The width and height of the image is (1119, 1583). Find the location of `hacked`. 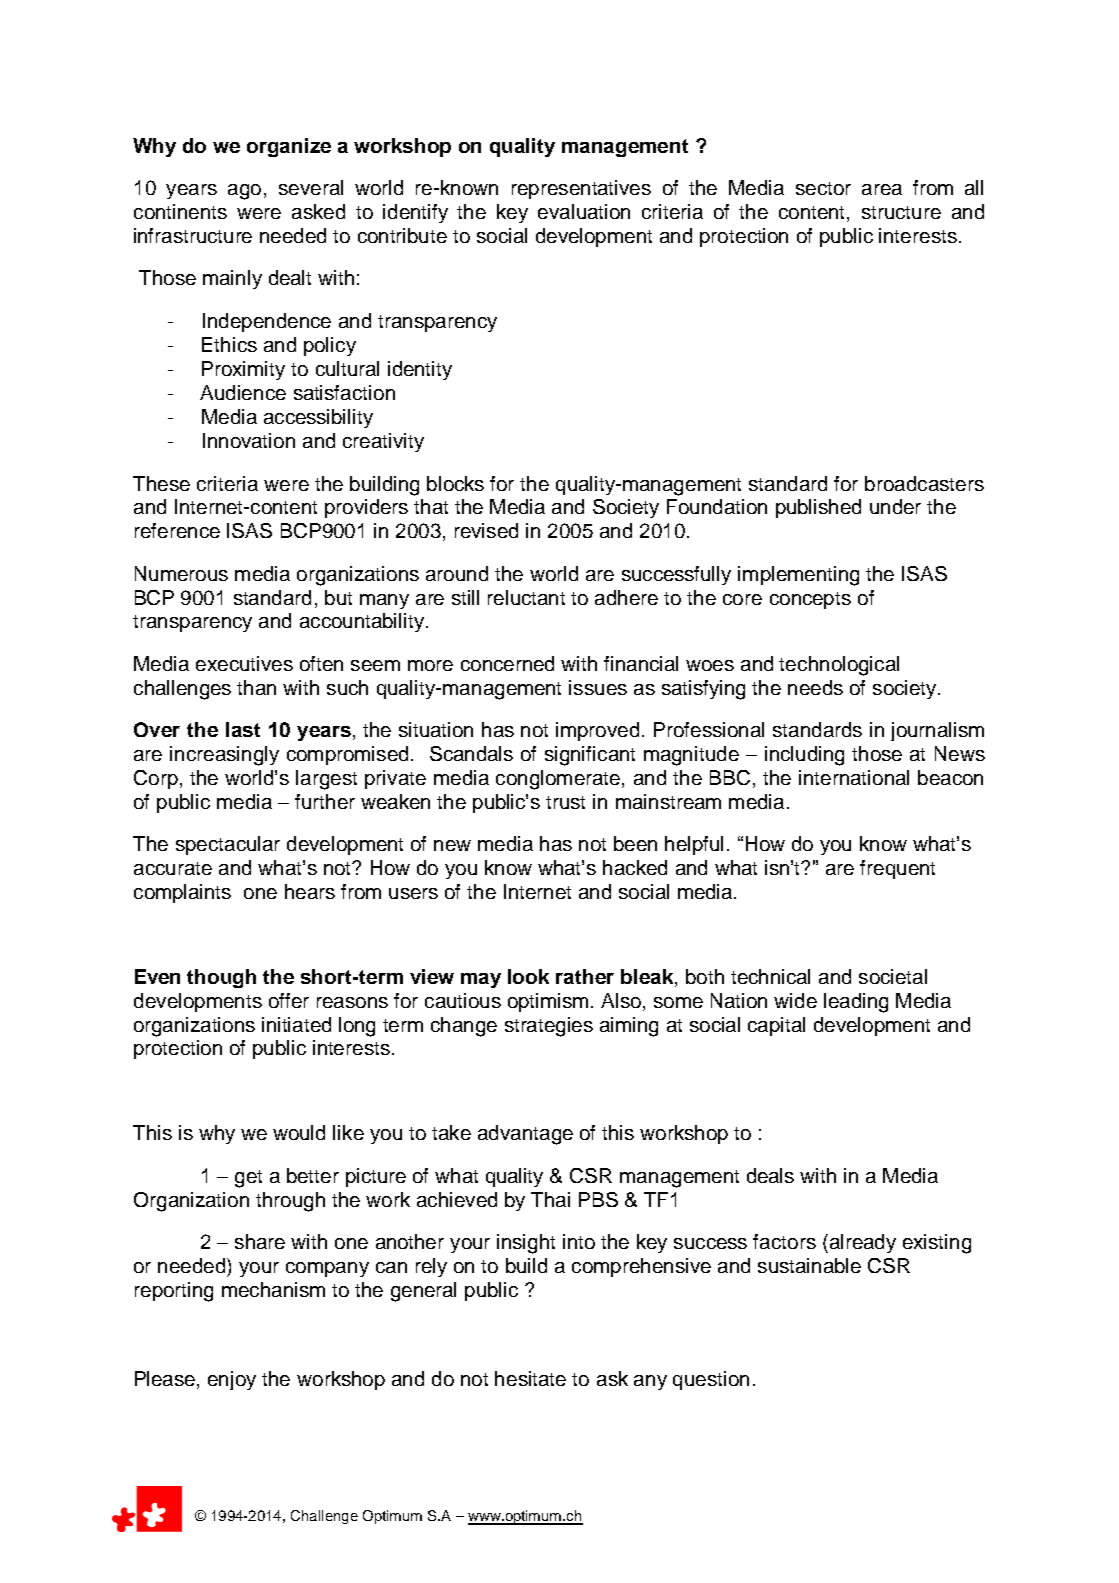

hacked is located at coordinates (635, 867).
